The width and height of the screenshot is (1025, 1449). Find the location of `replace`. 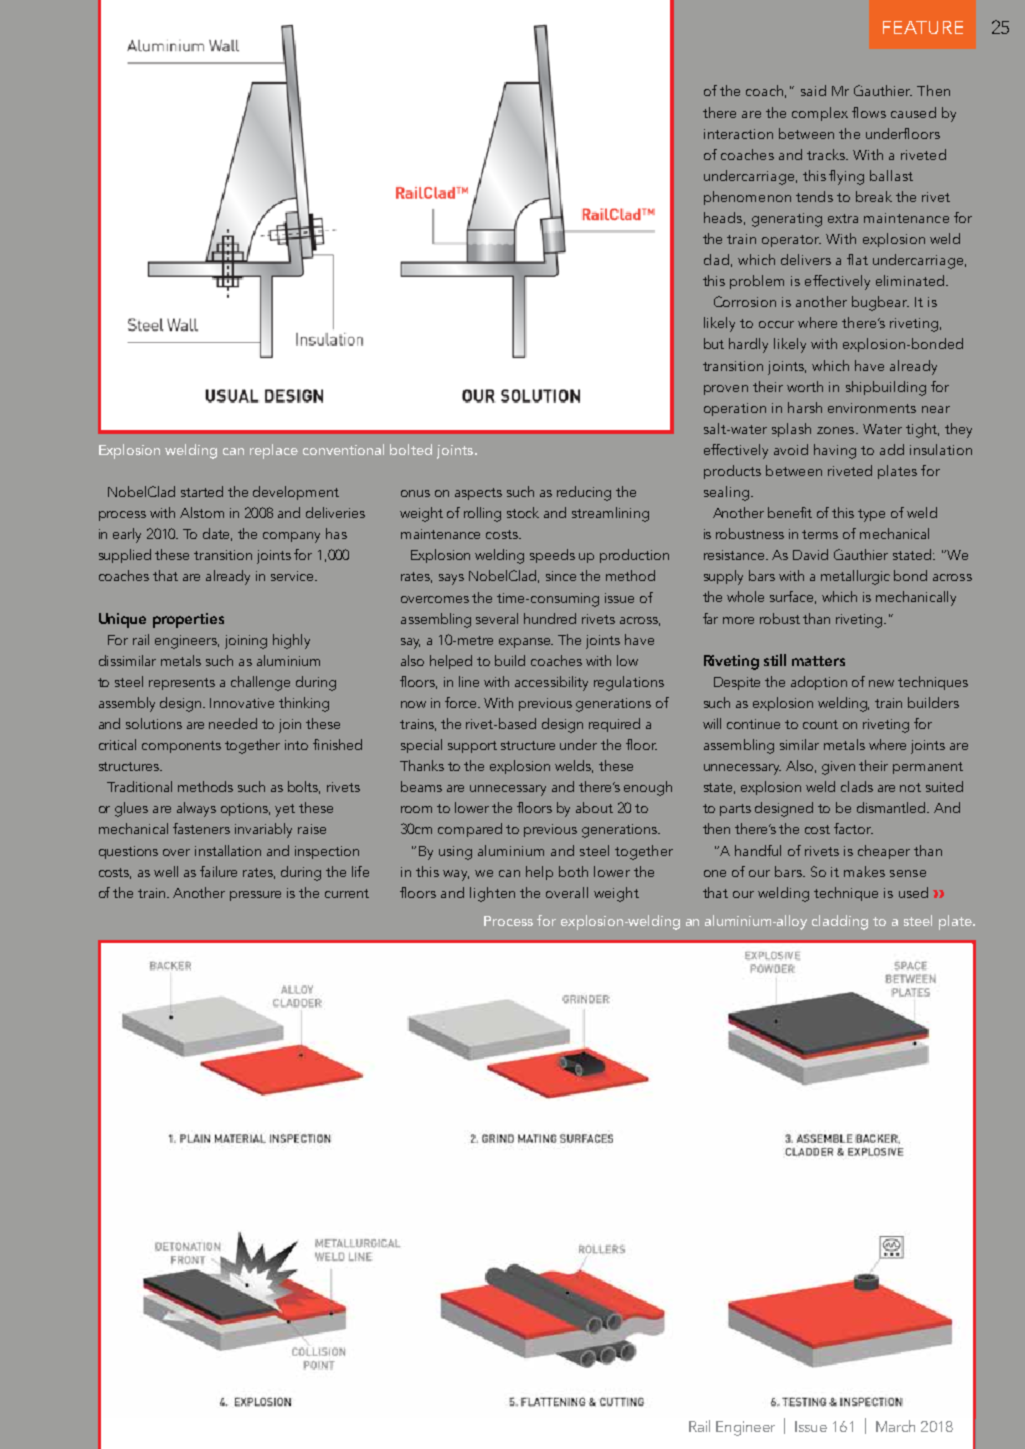

replace is located at coordinates (274, 451).
